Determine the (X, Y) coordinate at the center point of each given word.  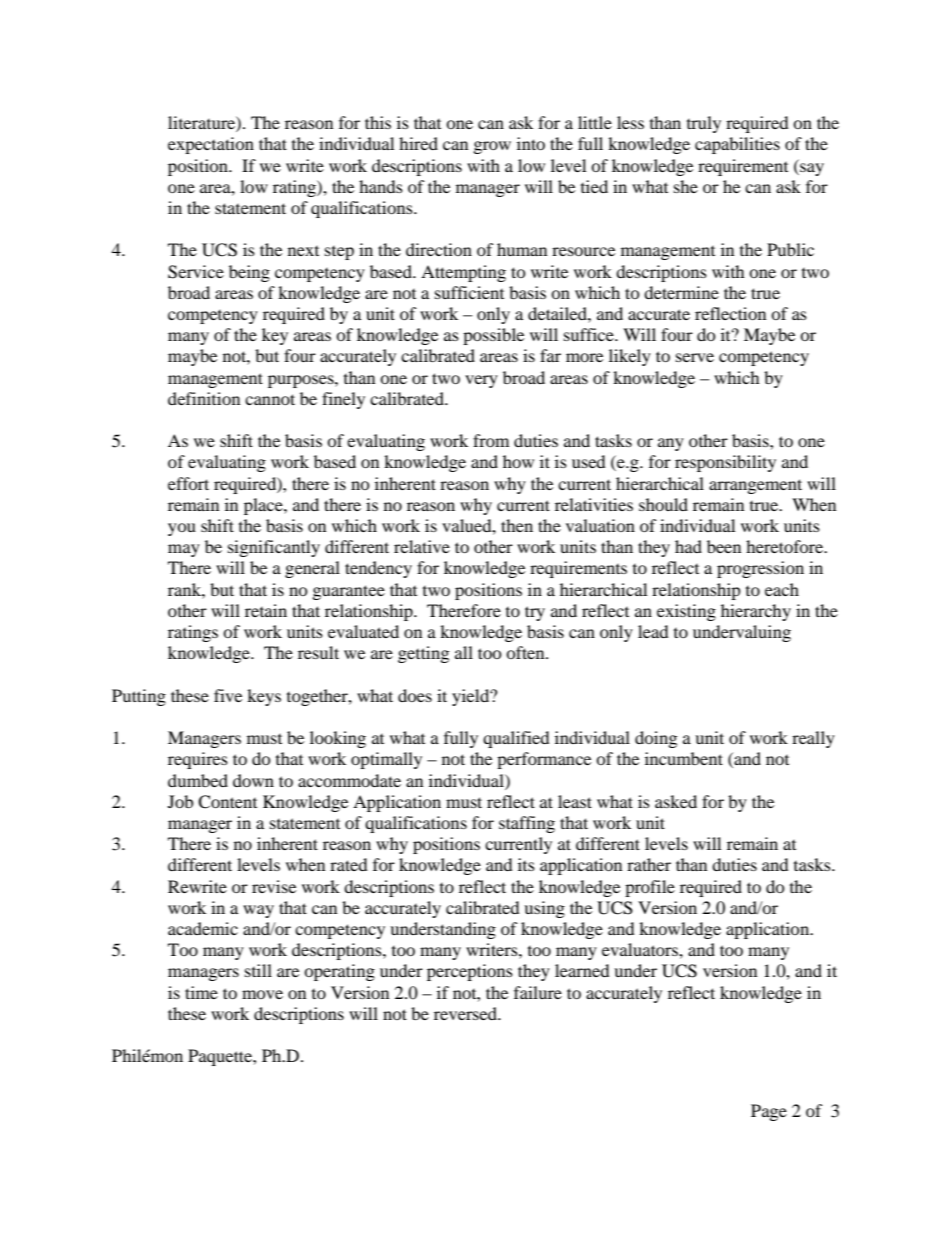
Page (769, 1112)
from (491, 440)
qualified (516, 739)
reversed (467, 1013)
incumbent (684, 758)
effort (188, 483)
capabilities (737, 145)
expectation (211, 145)
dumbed (198, 780)
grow (492, 147)
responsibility (725, 463)
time (201, 992)
